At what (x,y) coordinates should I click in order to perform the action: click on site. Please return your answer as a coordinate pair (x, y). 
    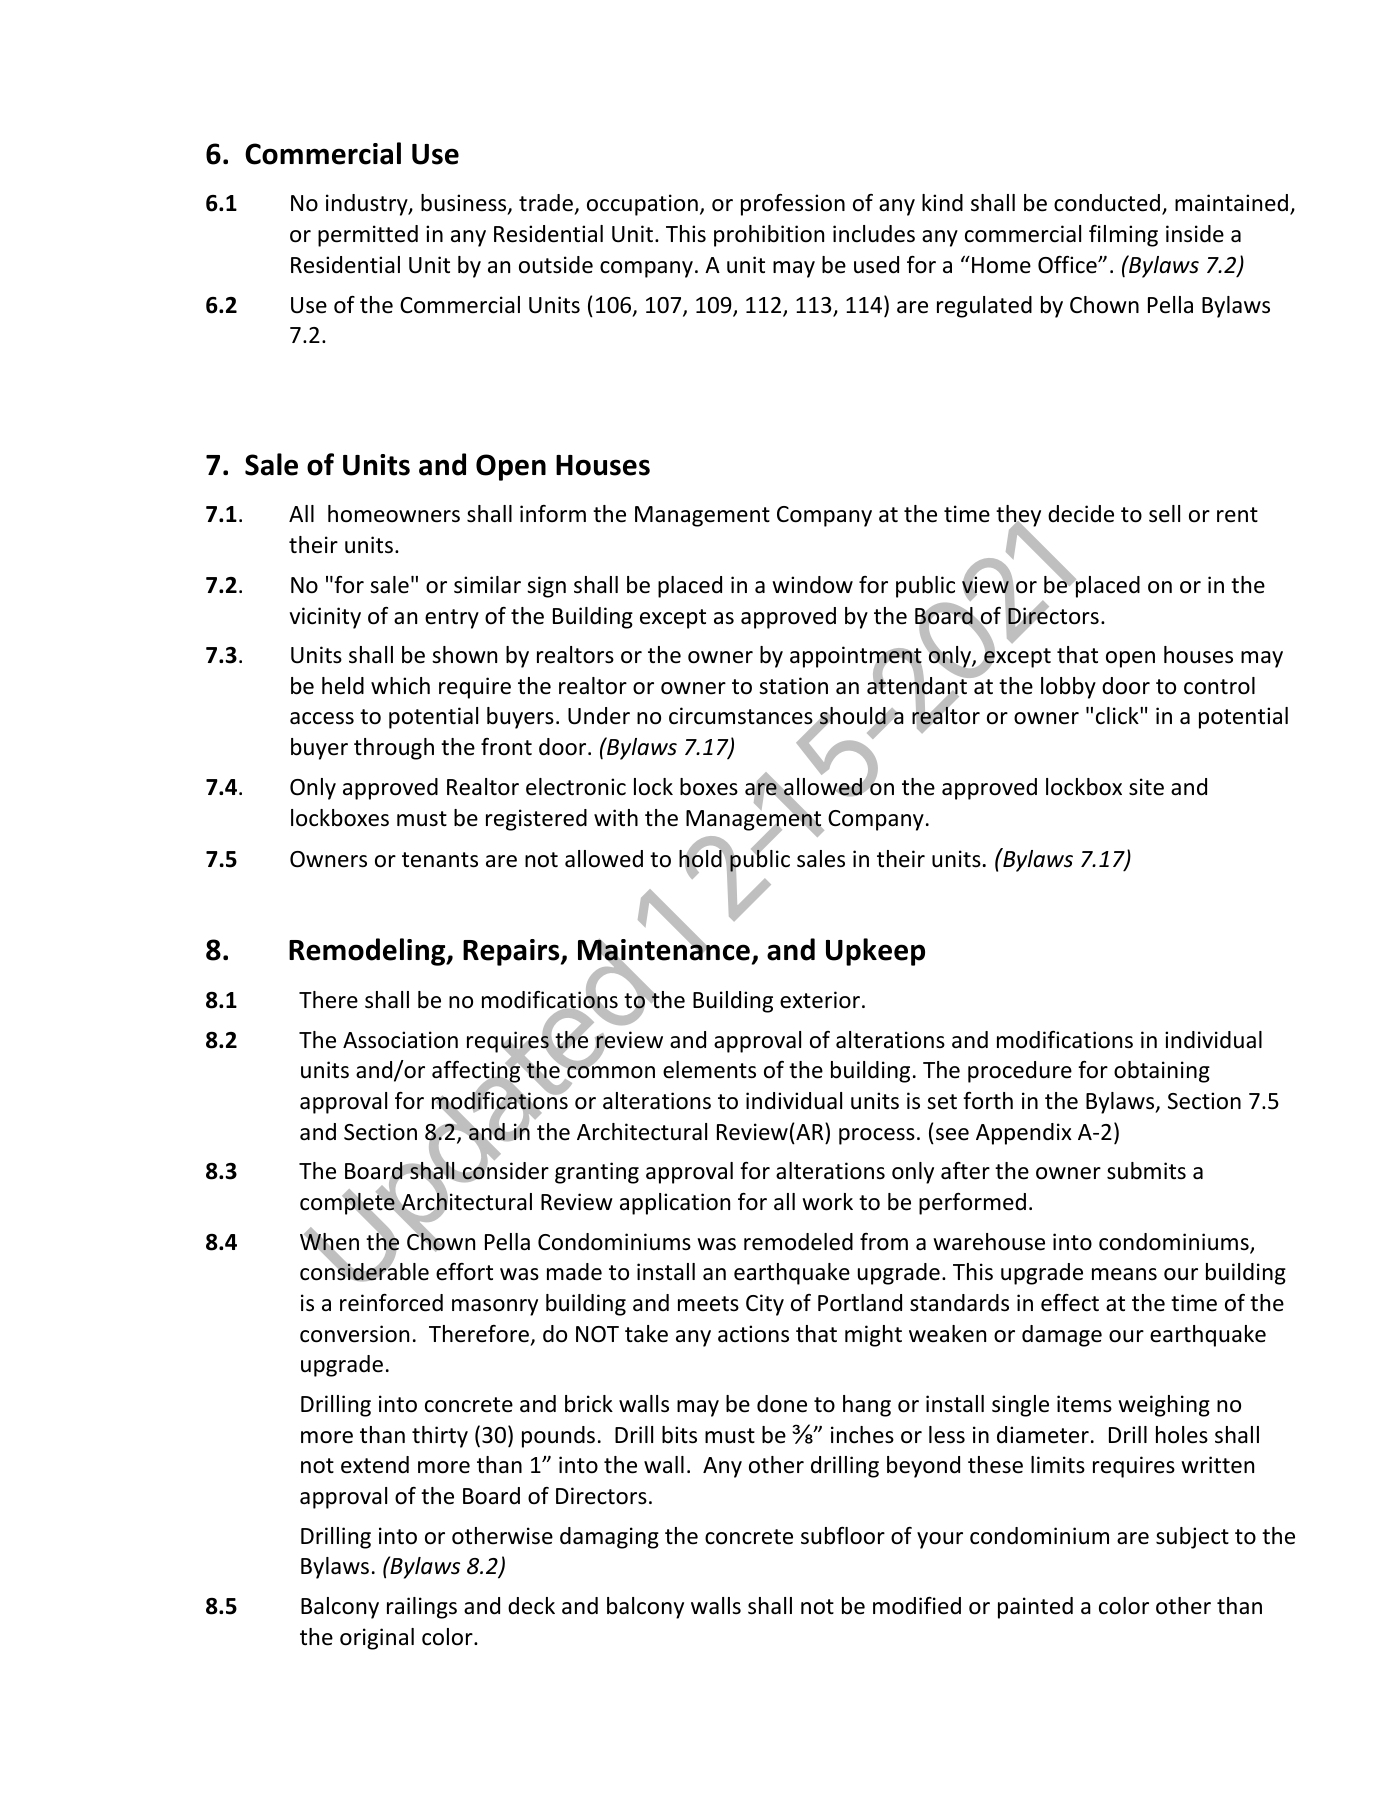
    Looking at the image, I should click on (1146, 787).
